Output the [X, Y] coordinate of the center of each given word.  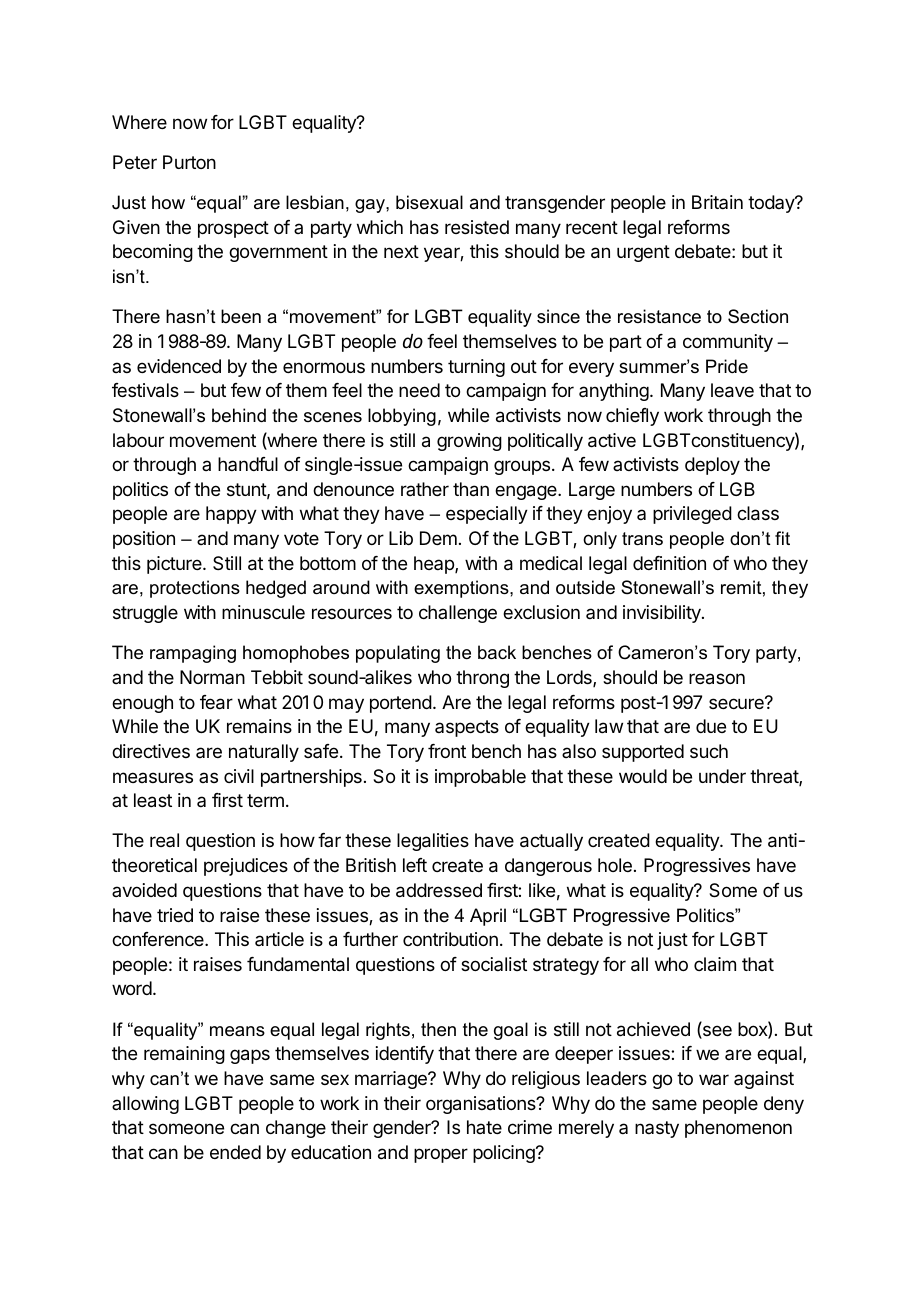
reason [717, 679]
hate [484, 1127]
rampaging [193, 654]
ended [235, 1152]
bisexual [429, 202]
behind [239, 415]
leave [732, 390]
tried [175, 915]
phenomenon [738, 1129]
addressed [439, 890]
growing [469, 442]
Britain [717, 202]
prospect [233, 229]
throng [482, 679]
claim [715, 964]
